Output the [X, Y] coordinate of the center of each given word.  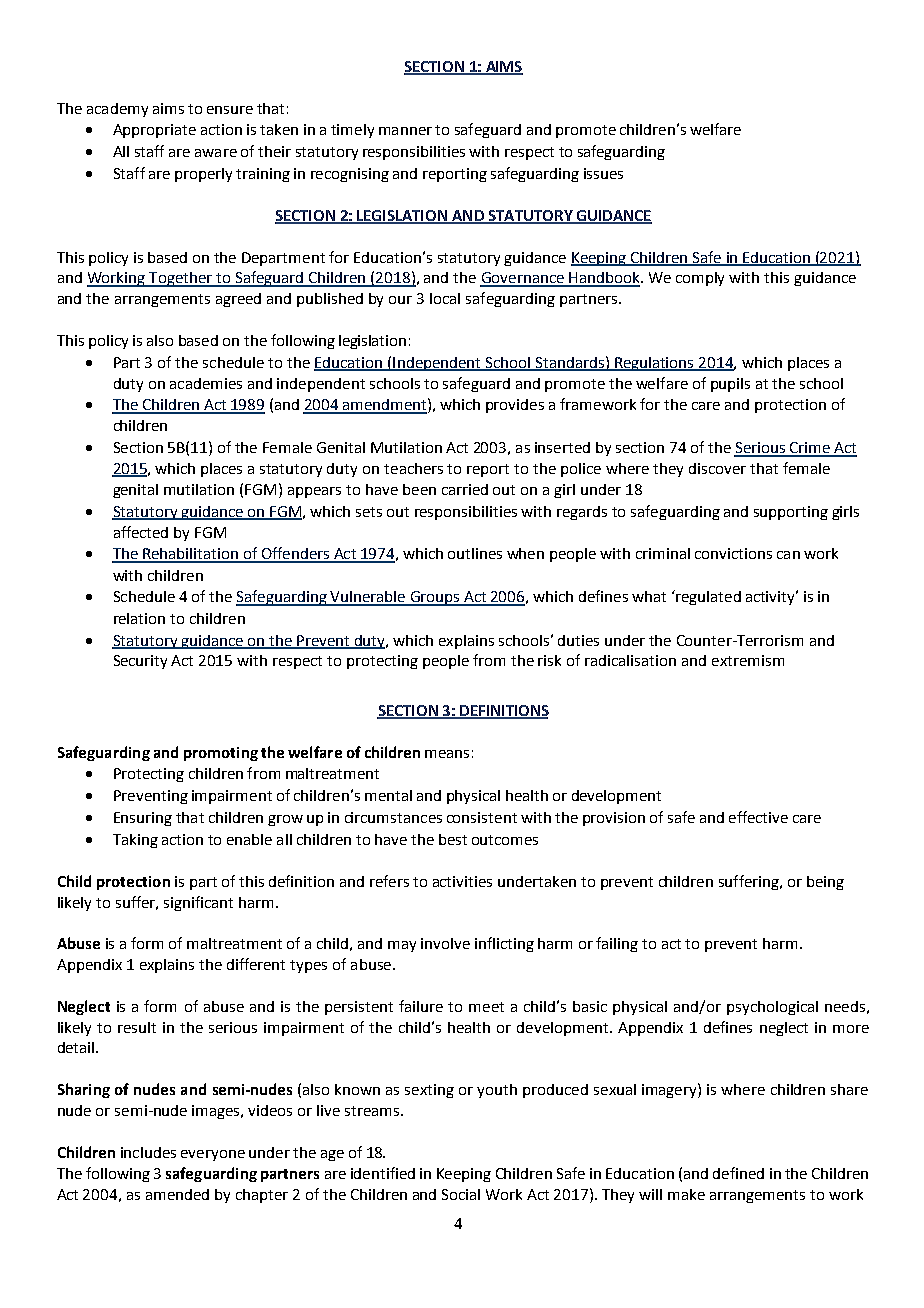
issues [603, 173]
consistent [482, 817]
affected [141, 532]
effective [758, 817]
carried [465, 489]
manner [405, 131]
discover [717, 468]
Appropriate [154, 131]
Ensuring [143, 819]
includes [148, 1152]
